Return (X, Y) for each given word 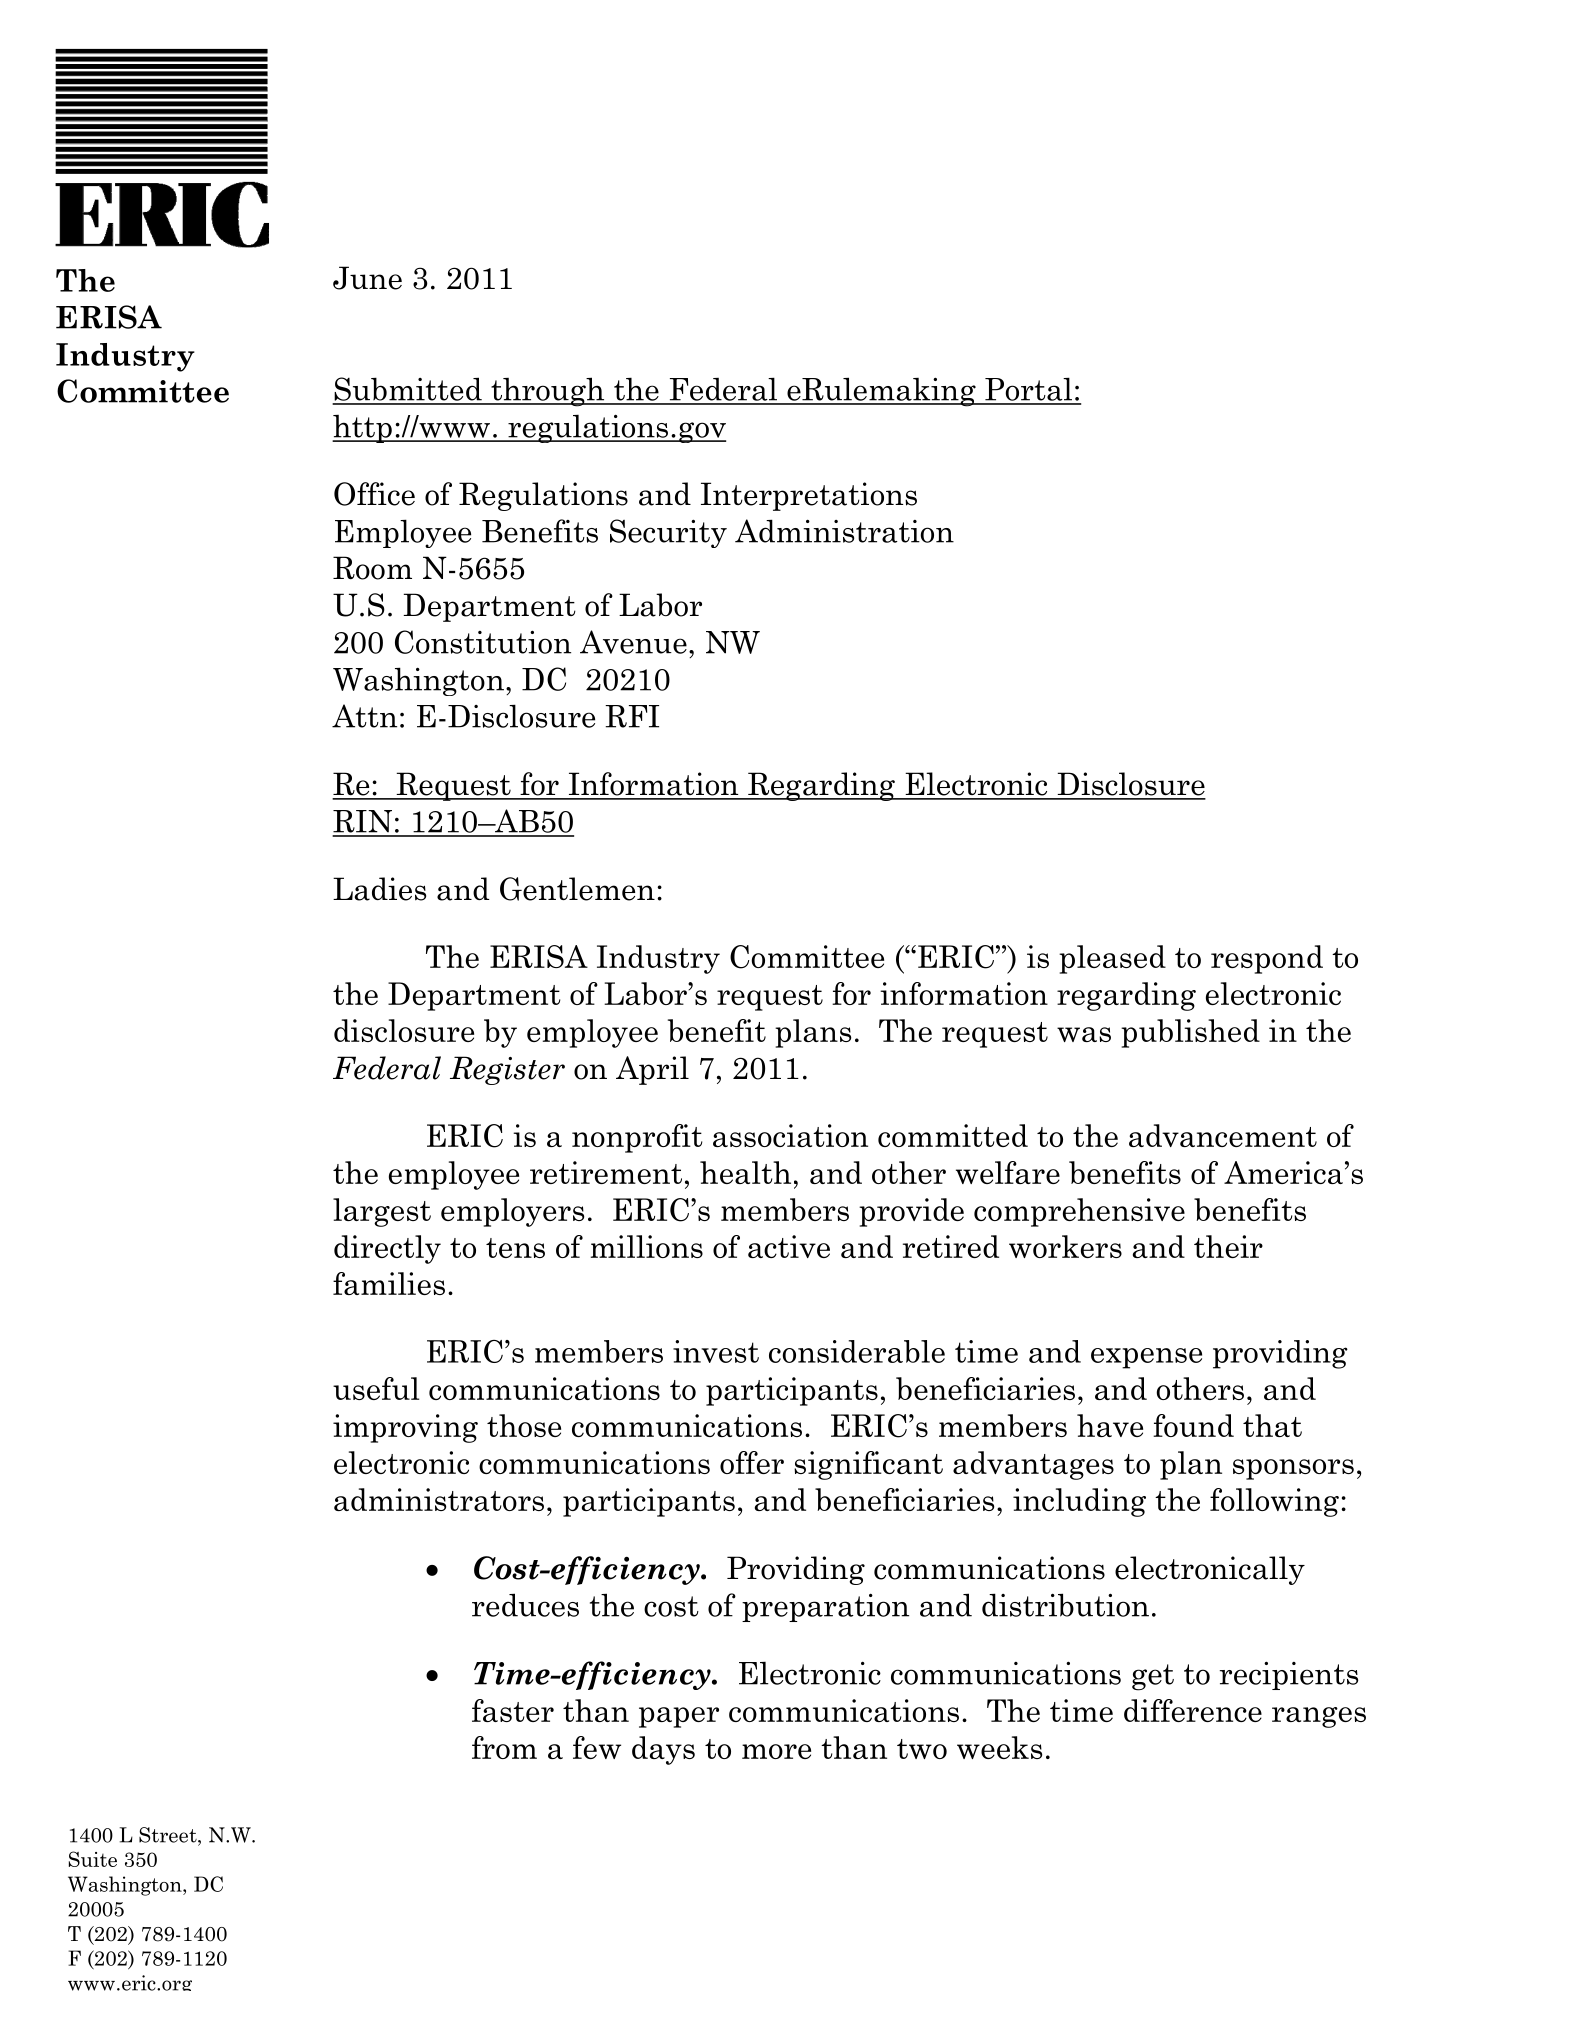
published (1190, 1033)
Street (169, 1835)
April (652, 1070)
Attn (364, 716)
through (548, 392)
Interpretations (809, 496)
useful (376, 1388)
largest (382, 1212)
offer (752, 1462)
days (663, 1750)
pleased (1112, 959)
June (367, 278)
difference (1193, 1710)
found (1193, 1425)
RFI (632, 716)
